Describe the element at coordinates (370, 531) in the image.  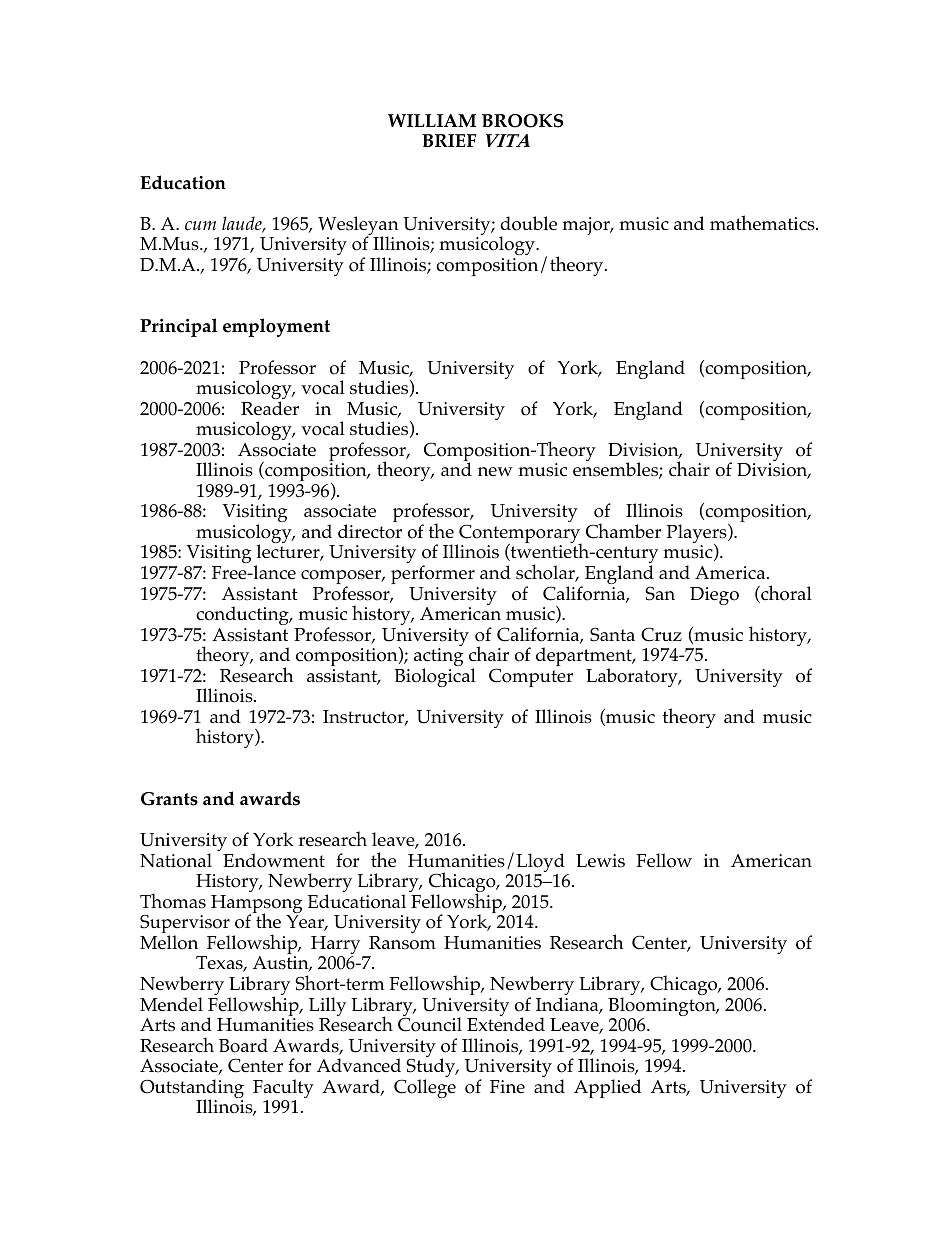
I see `director` at that location.
